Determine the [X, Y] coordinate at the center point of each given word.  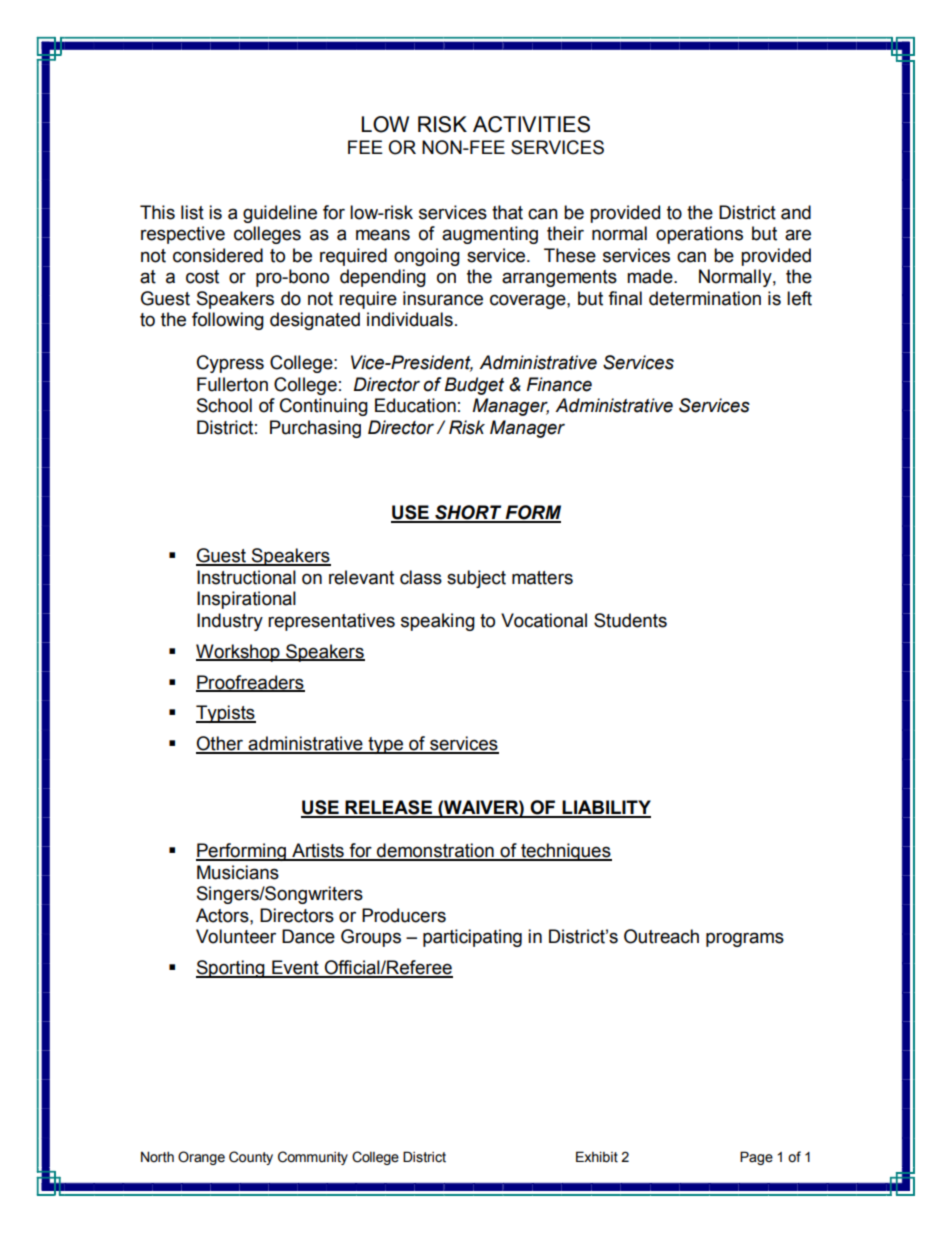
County [251, 1158]
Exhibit [597, 1157]
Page [756, 1158]
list [192, 212]
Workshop [239, 653]
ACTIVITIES [531, 124]
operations [699, 235]
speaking [438, 622]
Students [630, 620]
